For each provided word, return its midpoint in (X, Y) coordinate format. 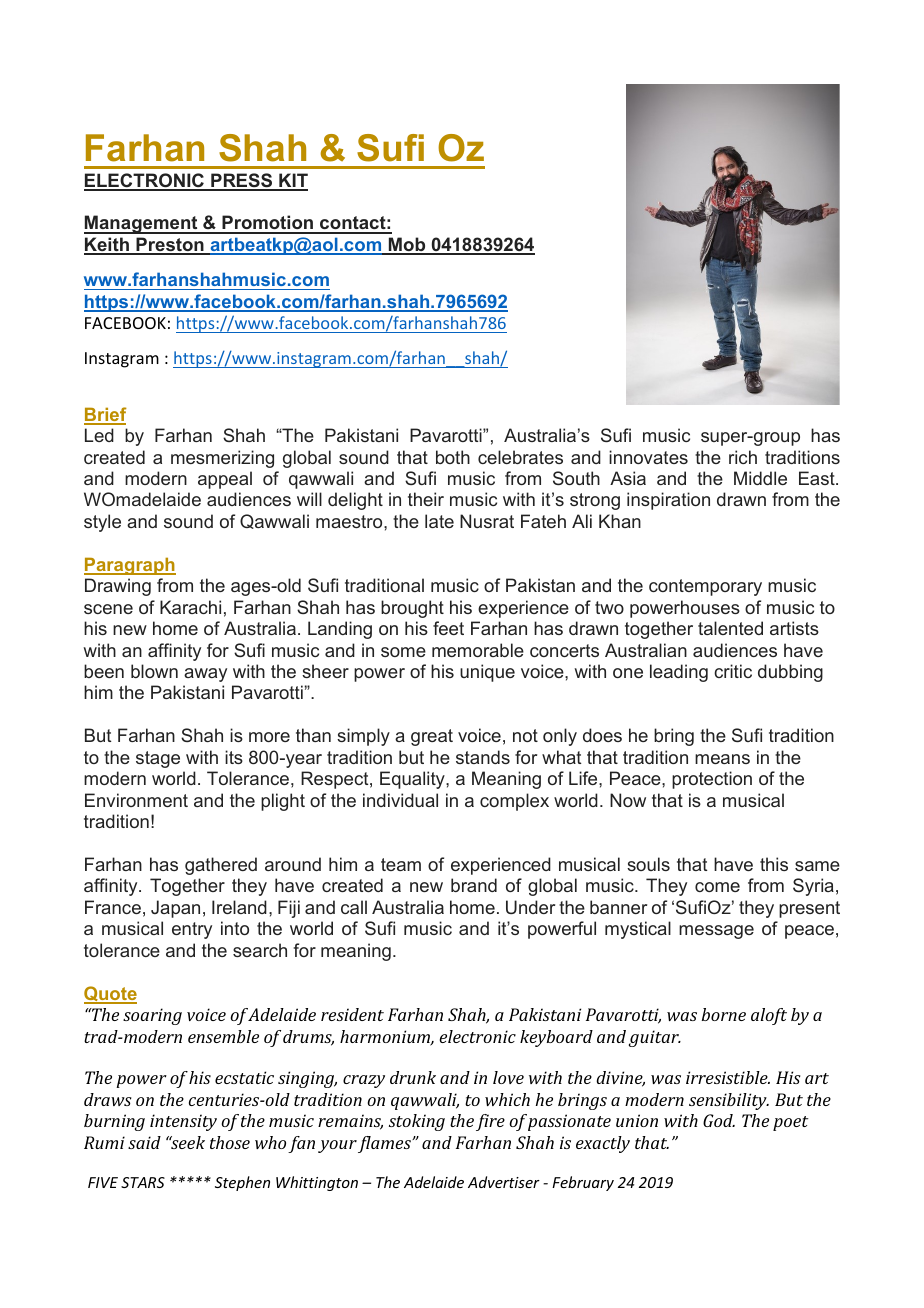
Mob (407, 245)
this (774, 864)
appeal (225, 480)
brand (474, 885)
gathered (221, 866)
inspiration (668, 501)
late (439, 521)
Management (142, 224)
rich (743, 457)
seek (187, 1142)
